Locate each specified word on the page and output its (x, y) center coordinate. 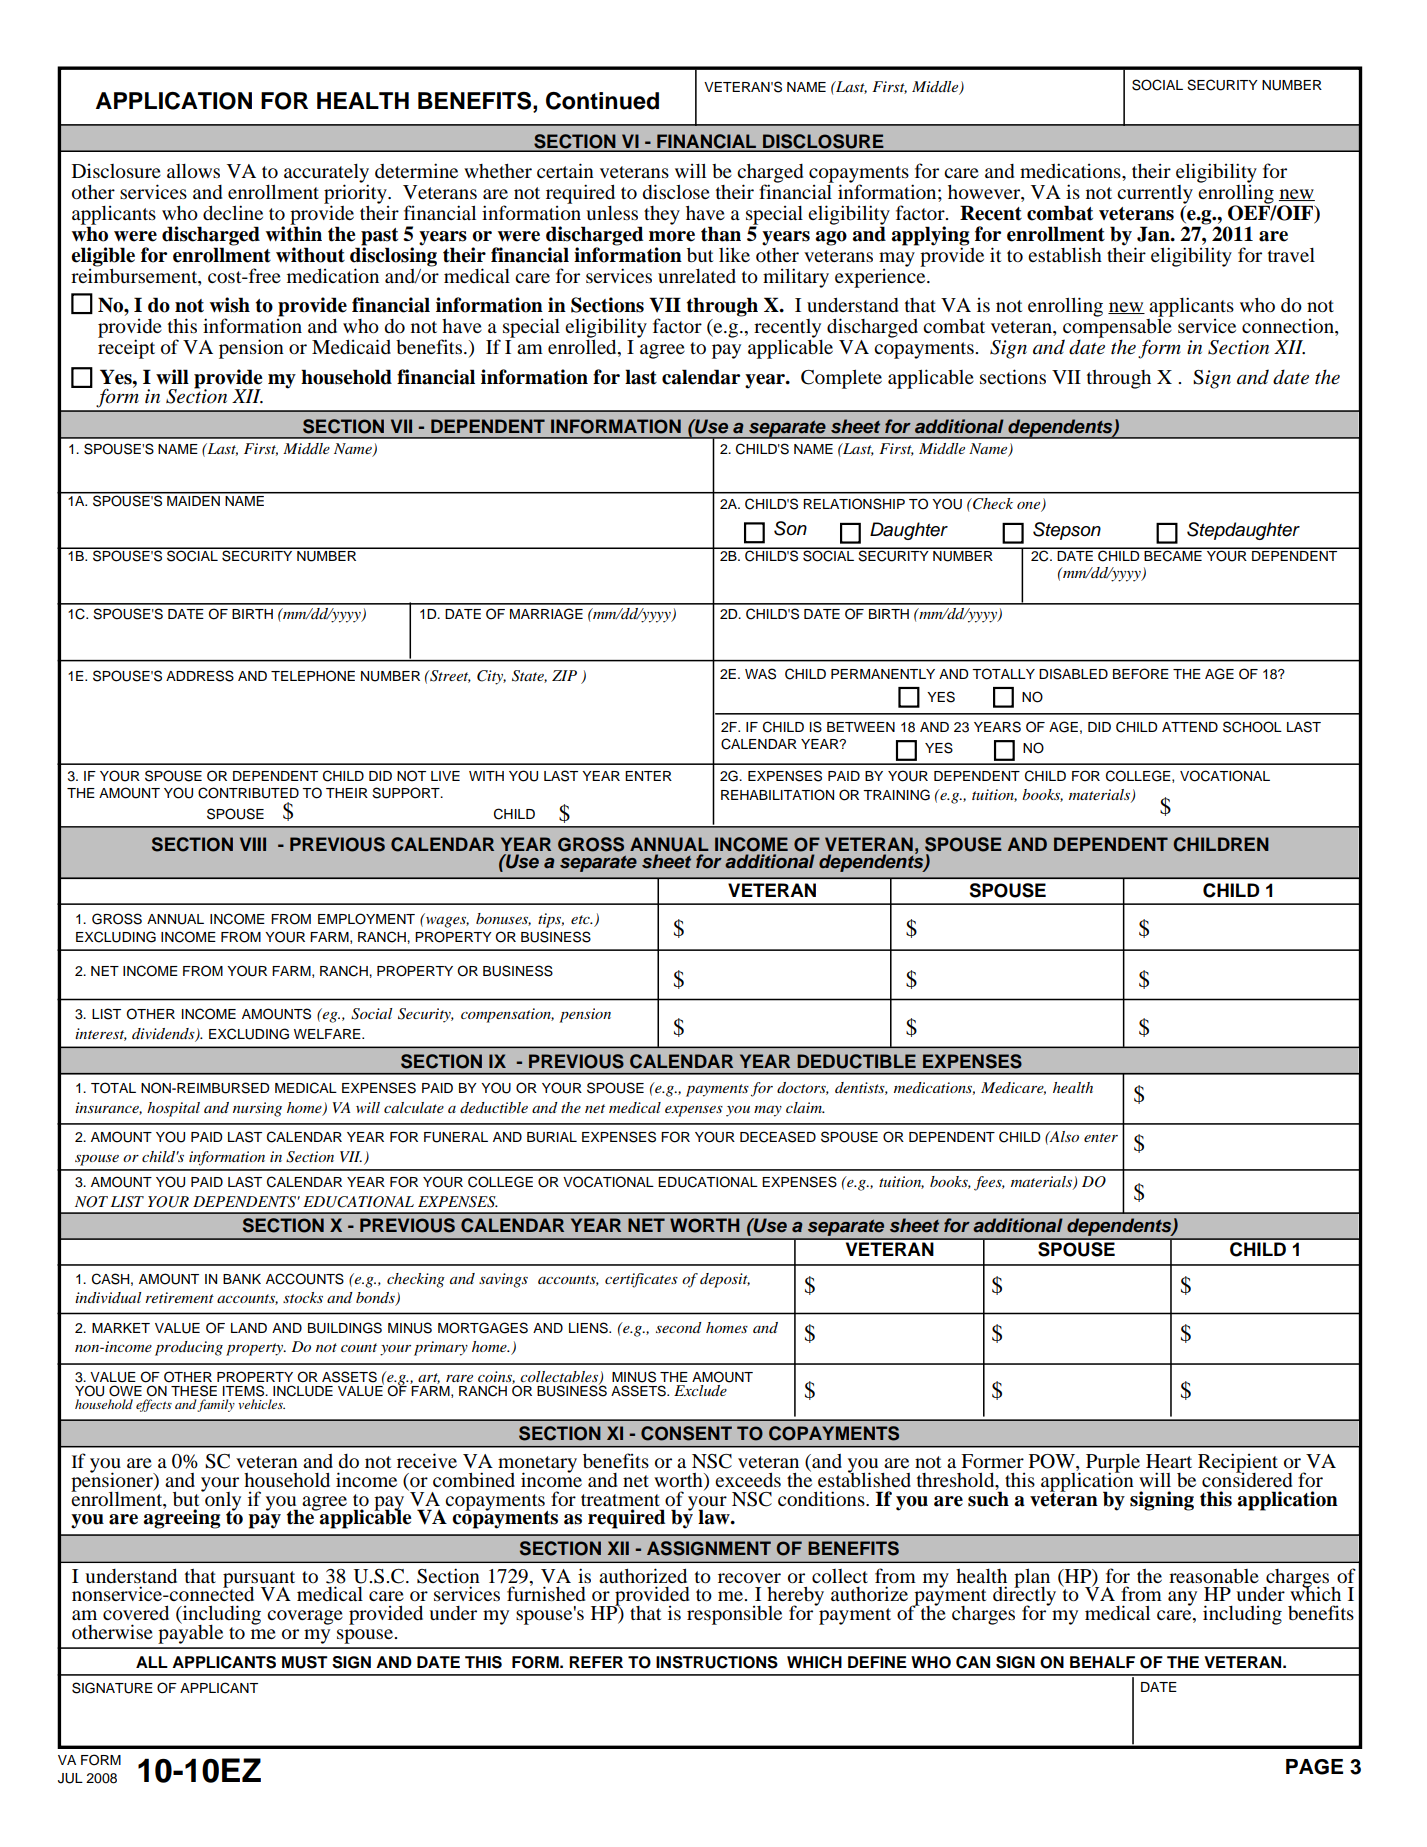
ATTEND (1190, 727)
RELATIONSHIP (854, 504)
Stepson (1067, 531)
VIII (253, 844)
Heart (1169, 1461)
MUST (305, 1662)
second (679, 1327)
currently (1155, 195)
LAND (249, 1328)
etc (581, 919)
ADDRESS (200, 676)
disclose (676, 192)
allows (193, 171)
